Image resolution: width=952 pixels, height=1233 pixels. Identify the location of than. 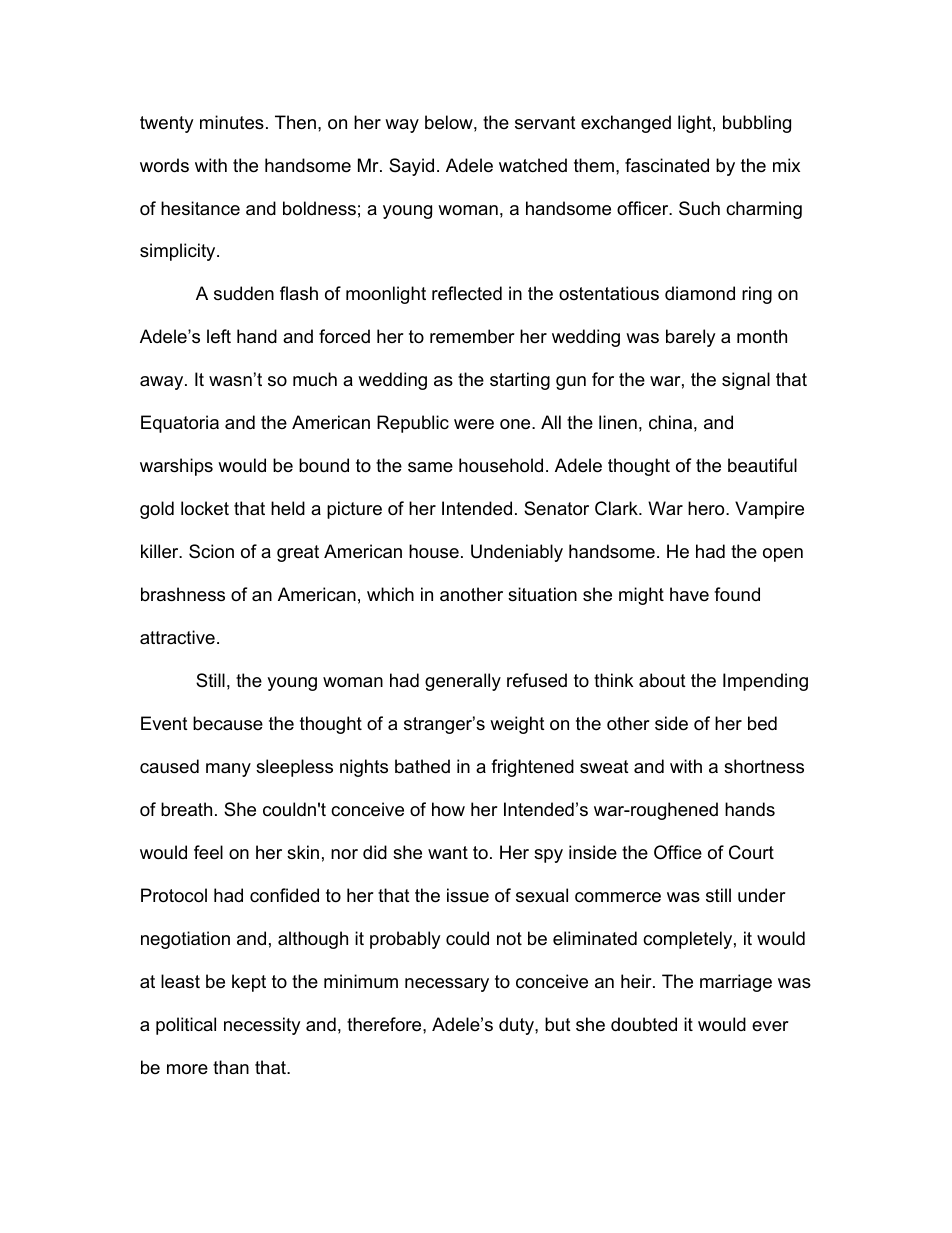
(231, 1067).
